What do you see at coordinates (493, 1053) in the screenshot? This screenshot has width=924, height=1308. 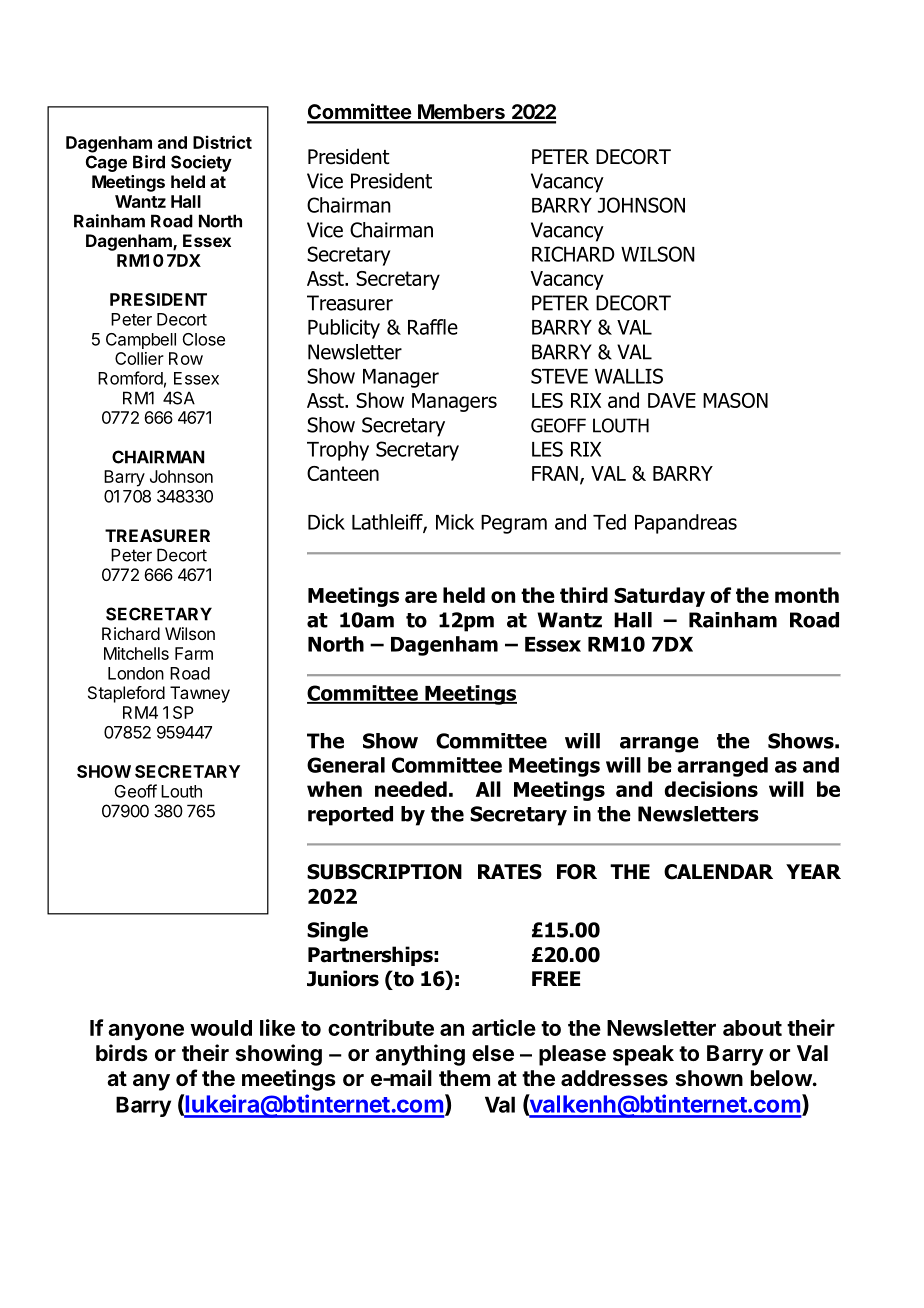 I see `else` at bounding box center [493, 1053].
